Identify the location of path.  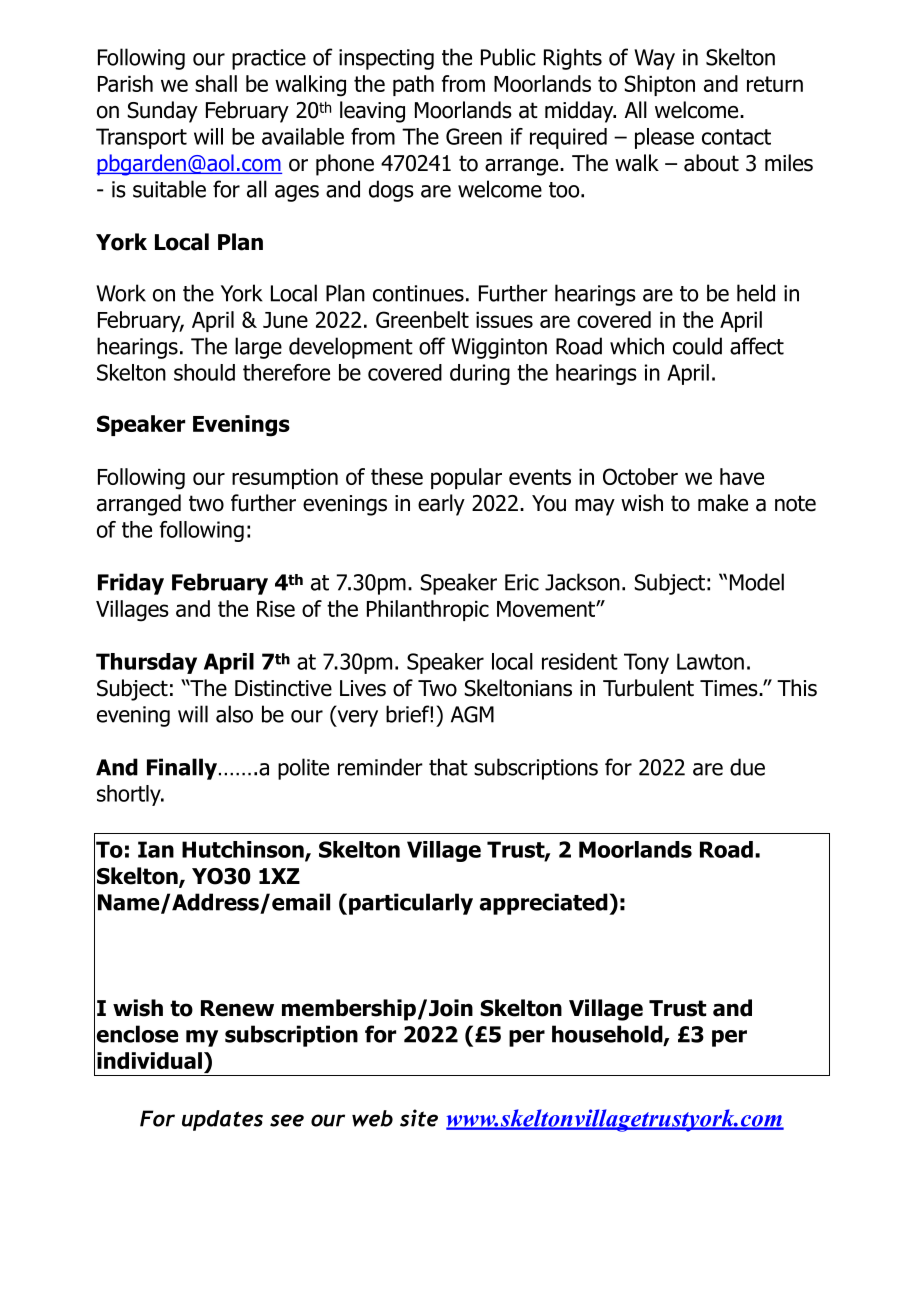
(413, 85).
